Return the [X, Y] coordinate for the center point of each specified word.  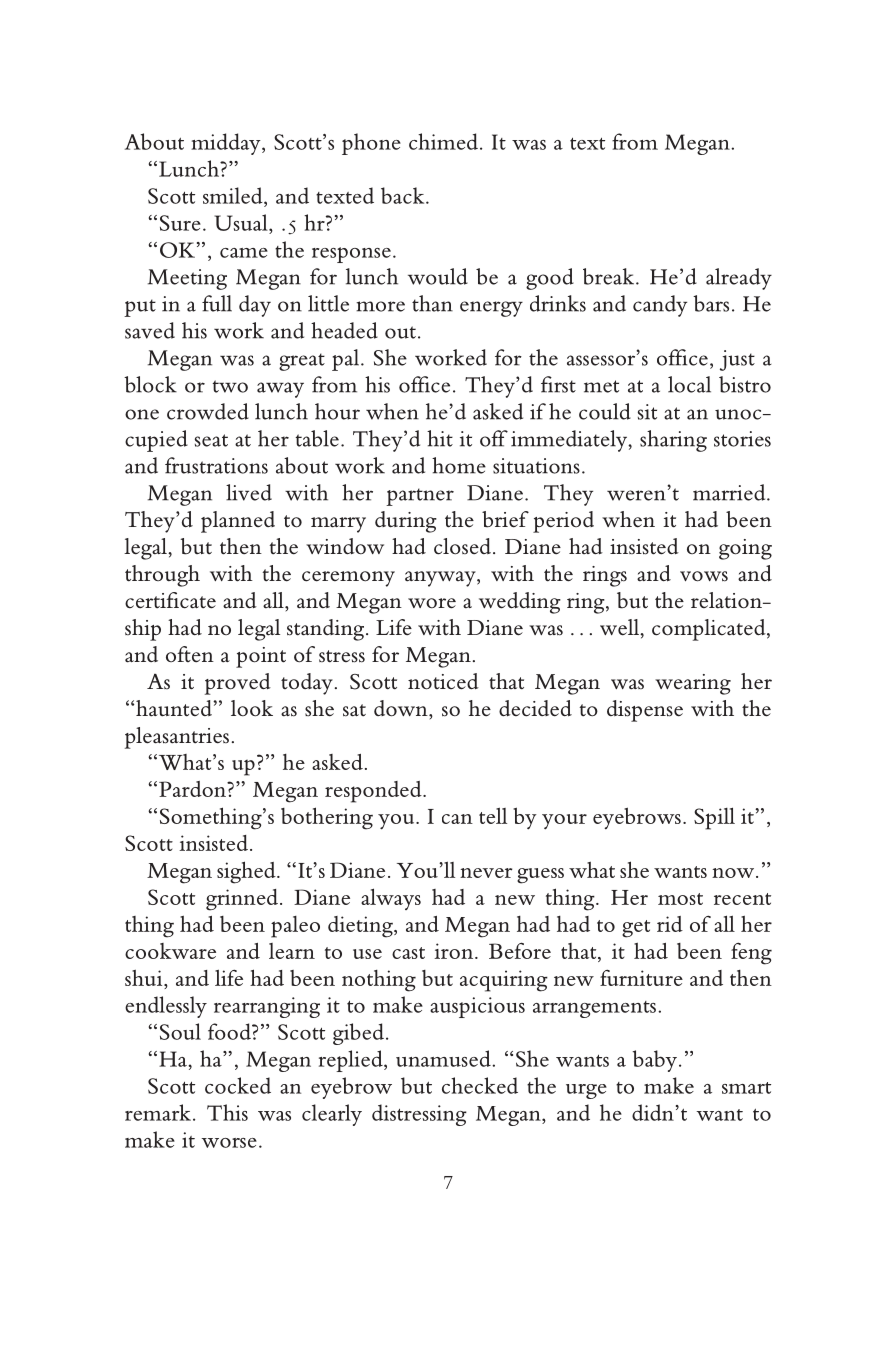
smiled [234, 195]
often [190, 654]
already [739, 279]
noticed [443, 681]
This [227, 1112]
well [620, 627]
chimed [443, 141]
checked [480, 1085]
